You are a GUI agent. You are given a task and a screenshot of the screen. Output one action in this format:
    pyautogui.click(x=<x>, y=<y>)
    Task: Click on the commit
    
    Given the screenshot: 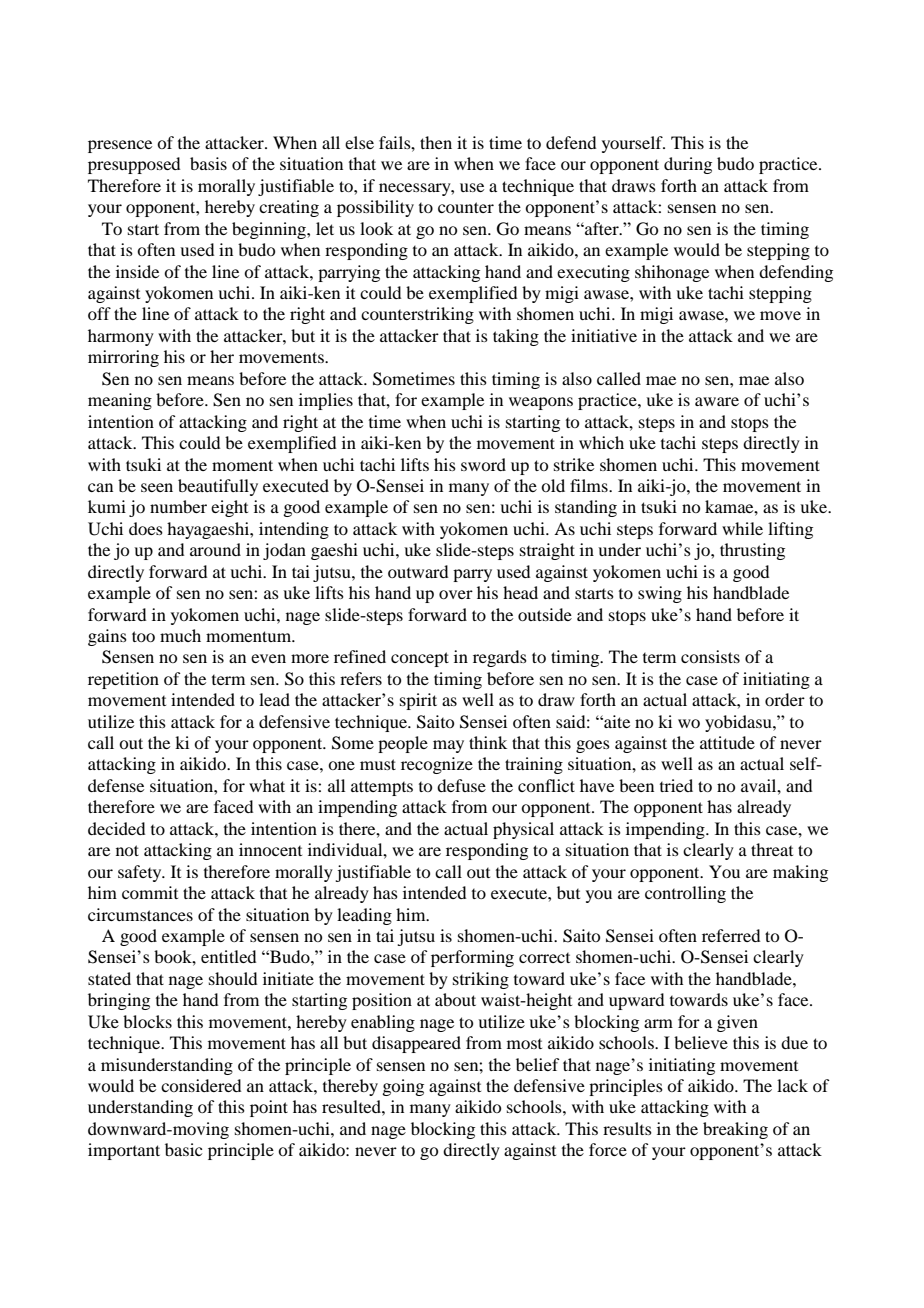 What is the action you would take?
    pyautogui.click(x=150, y=892)
